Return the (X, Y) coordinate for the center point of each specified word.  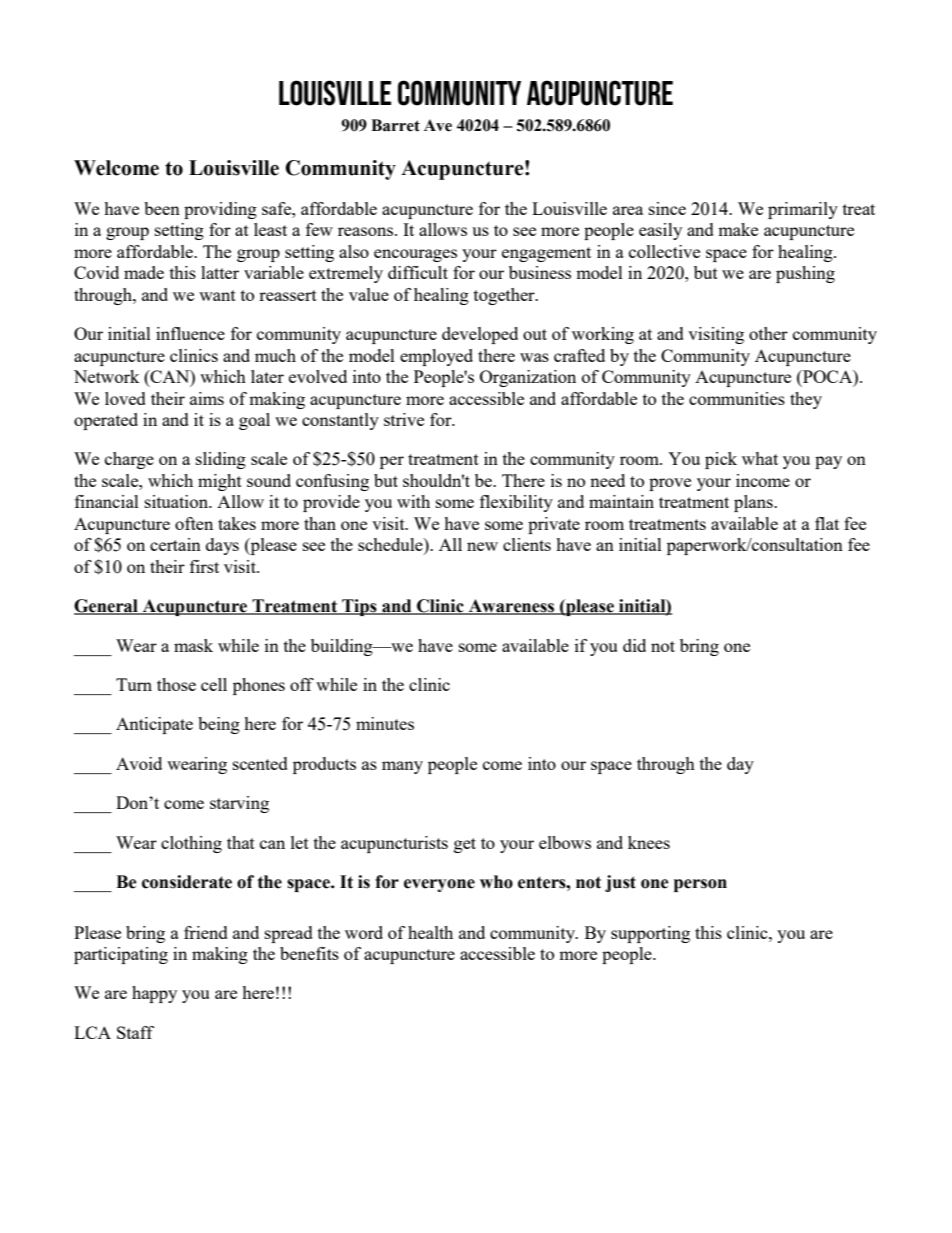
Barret (395, 125)
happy (154, 994)
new (482, 546)
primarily (803, 210)
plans (754, 503)
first (204, 566)
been (162, 208)
